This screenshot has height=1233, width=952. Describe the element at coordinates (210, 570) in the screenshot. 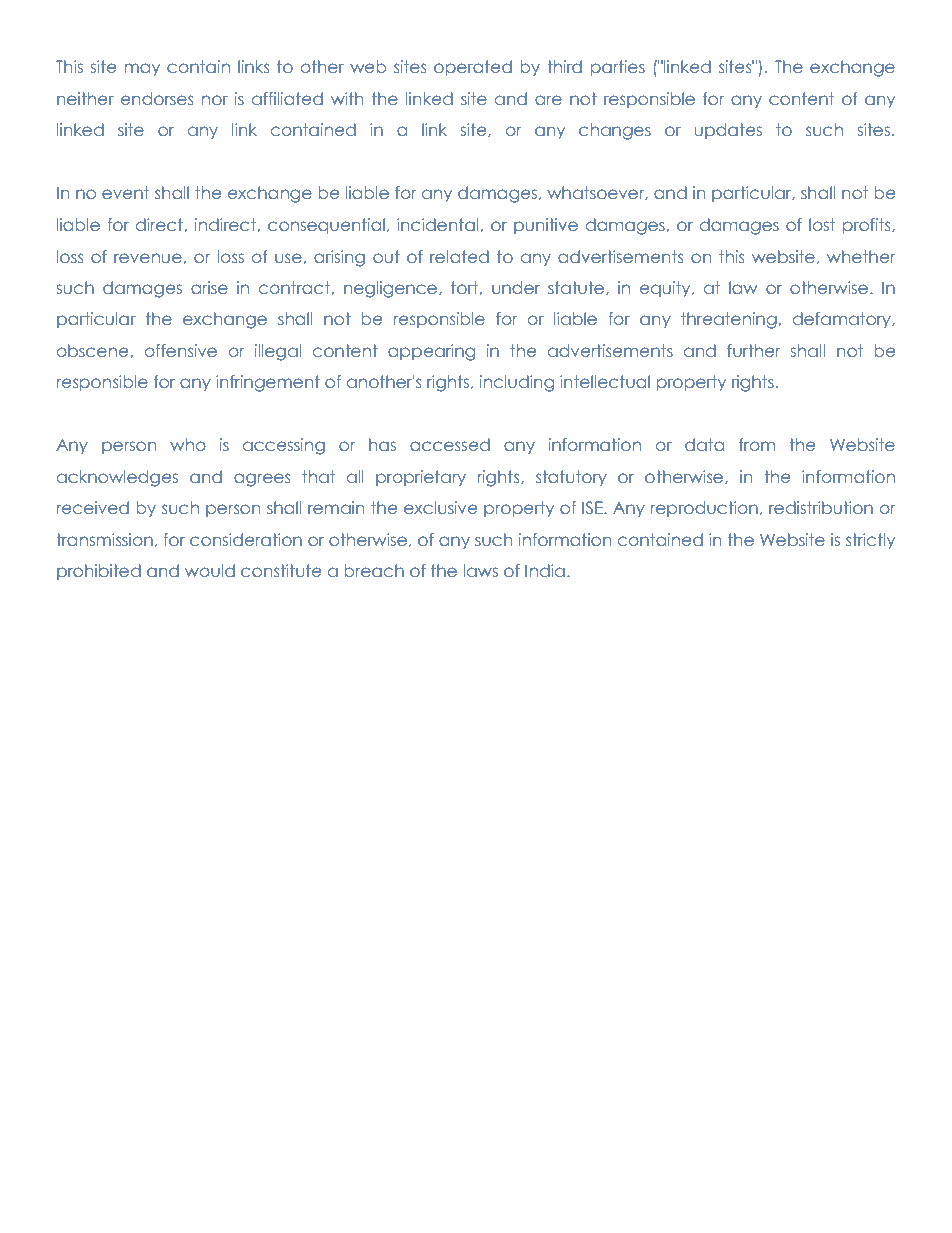

I see `would` at that location.
